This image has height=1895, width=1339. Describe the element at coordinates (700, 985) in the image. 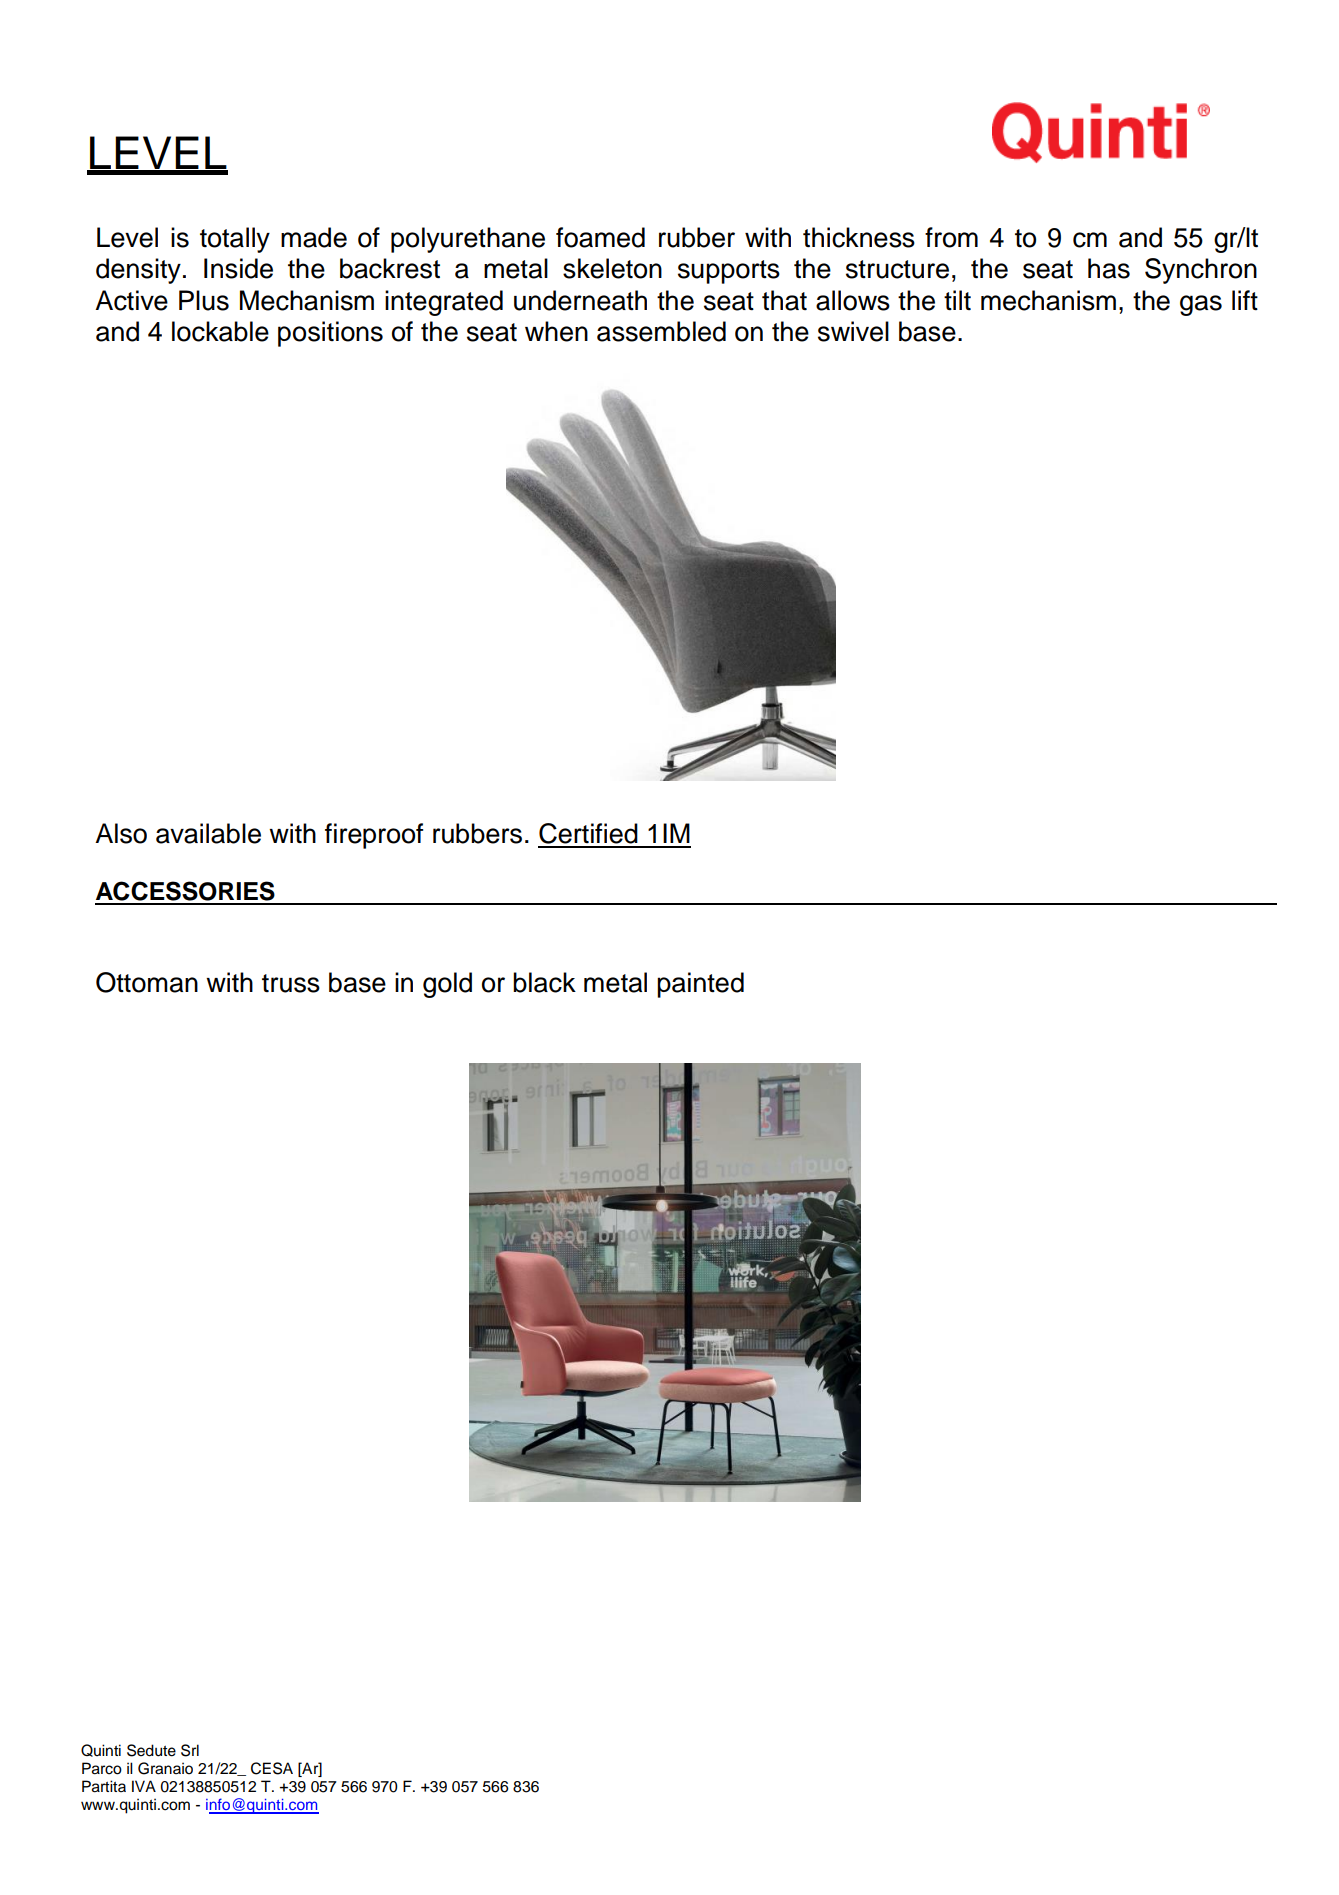

I see `painted` at that location.
